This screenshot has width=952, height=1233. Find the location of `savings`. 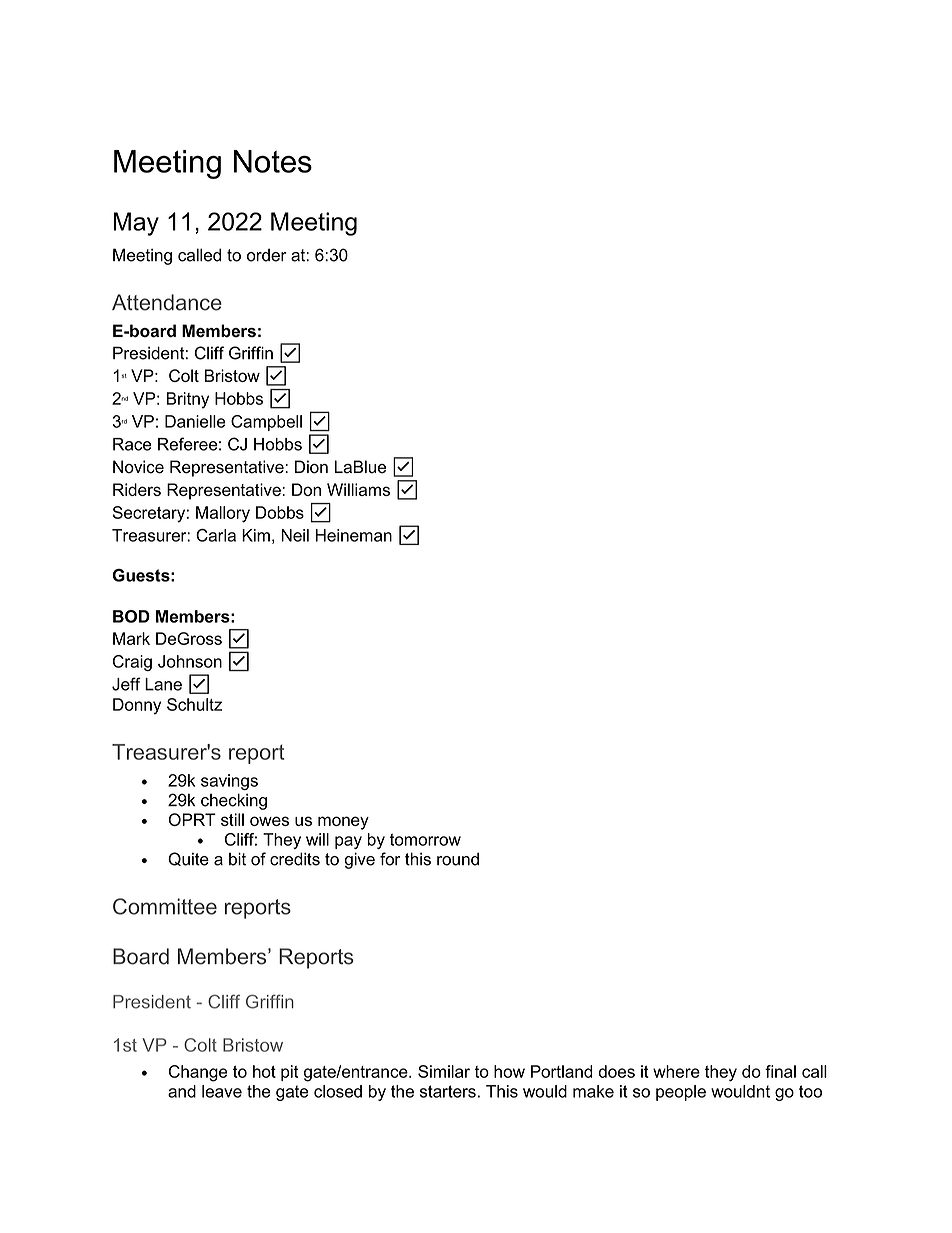

savings is located at coordinates (229, 782).
